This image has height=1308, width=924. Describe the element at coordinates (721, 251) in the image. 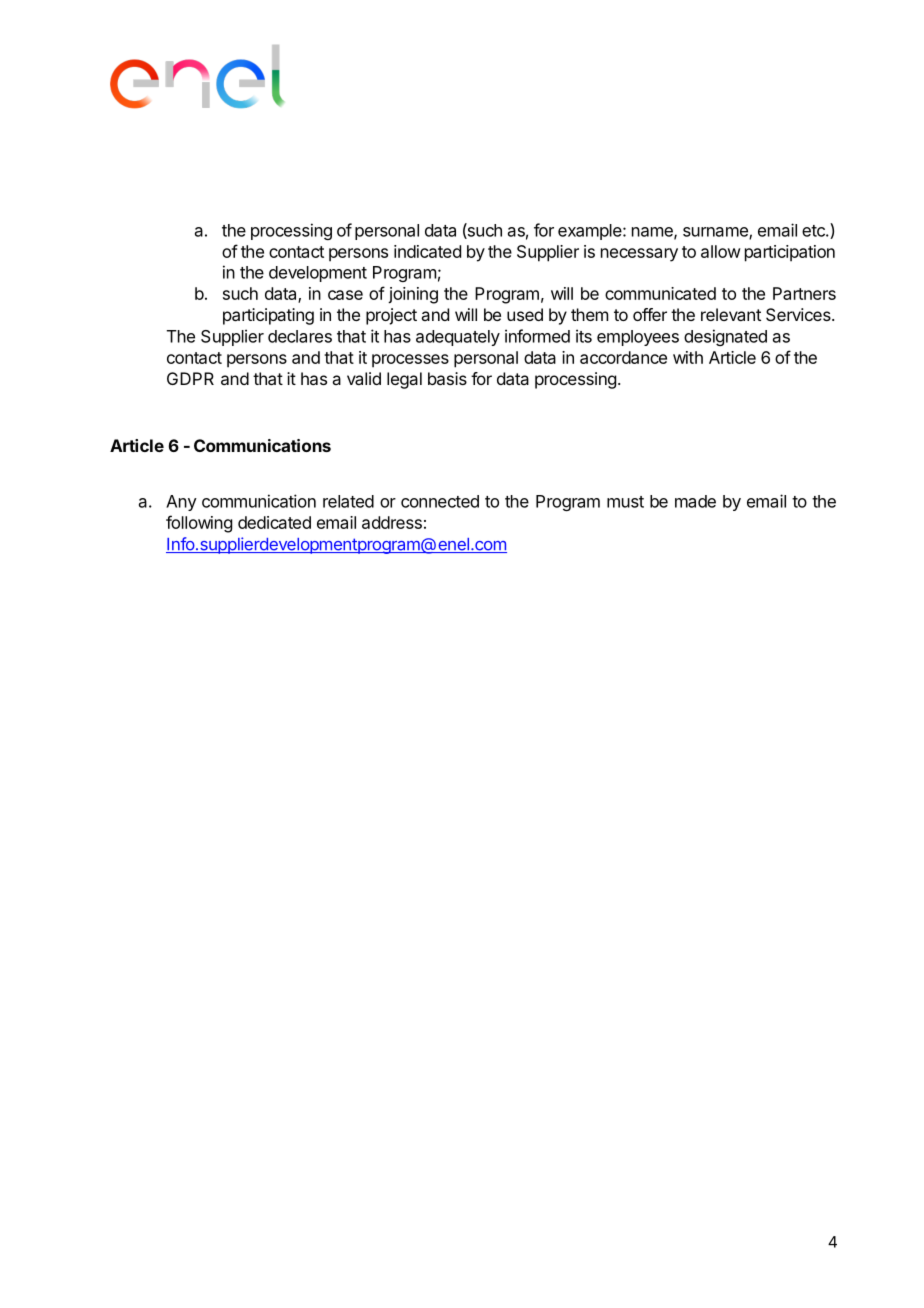

I see `allow` at that location.
